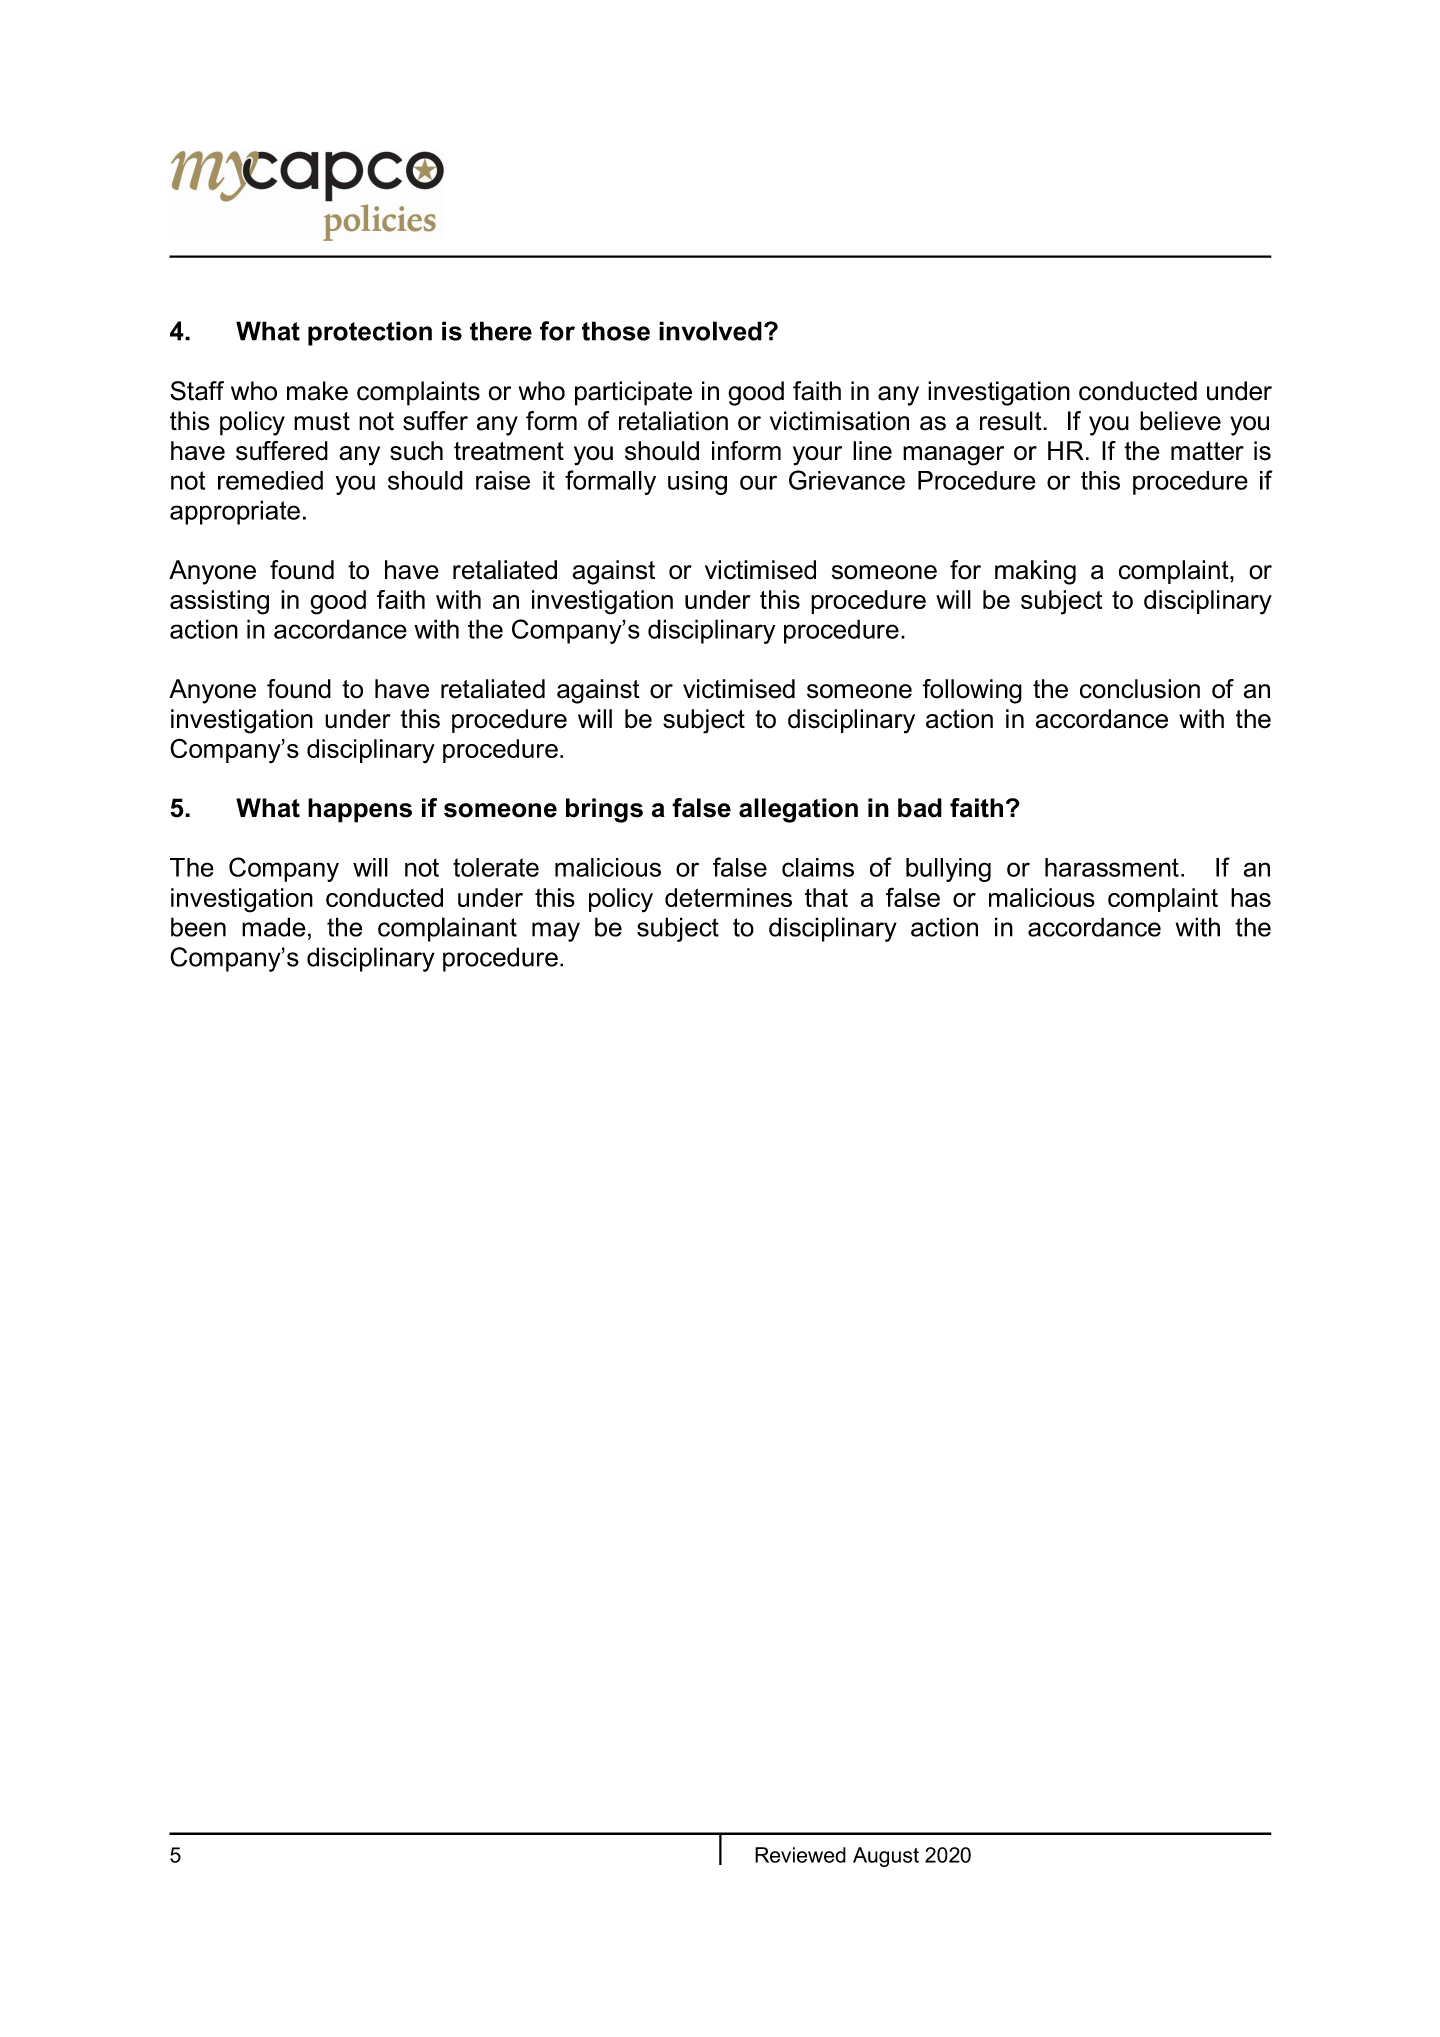  I want to click on has, so click(1251, 897).
